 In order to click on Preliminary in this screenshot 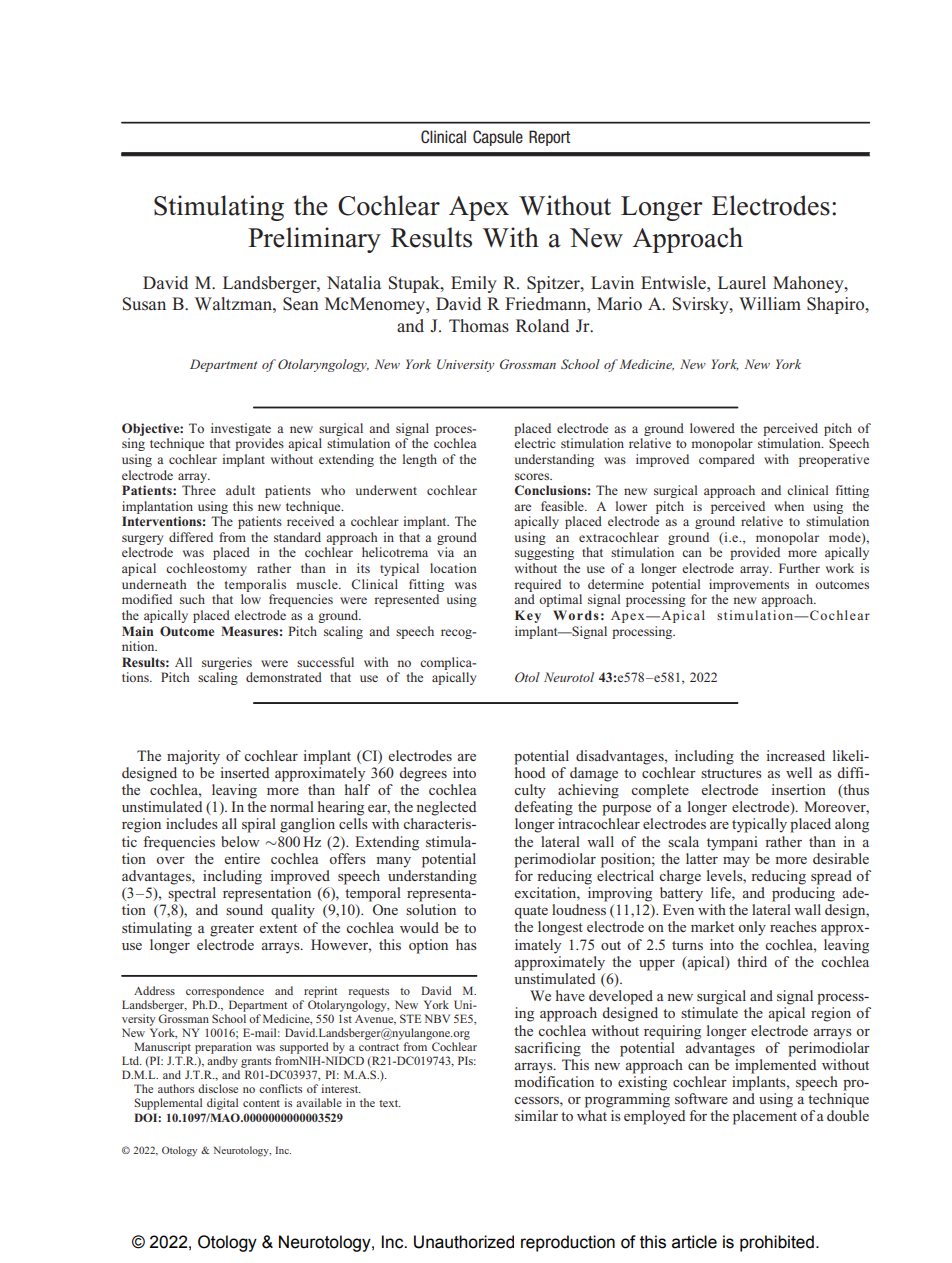, I will do `click(314, 240)`.
